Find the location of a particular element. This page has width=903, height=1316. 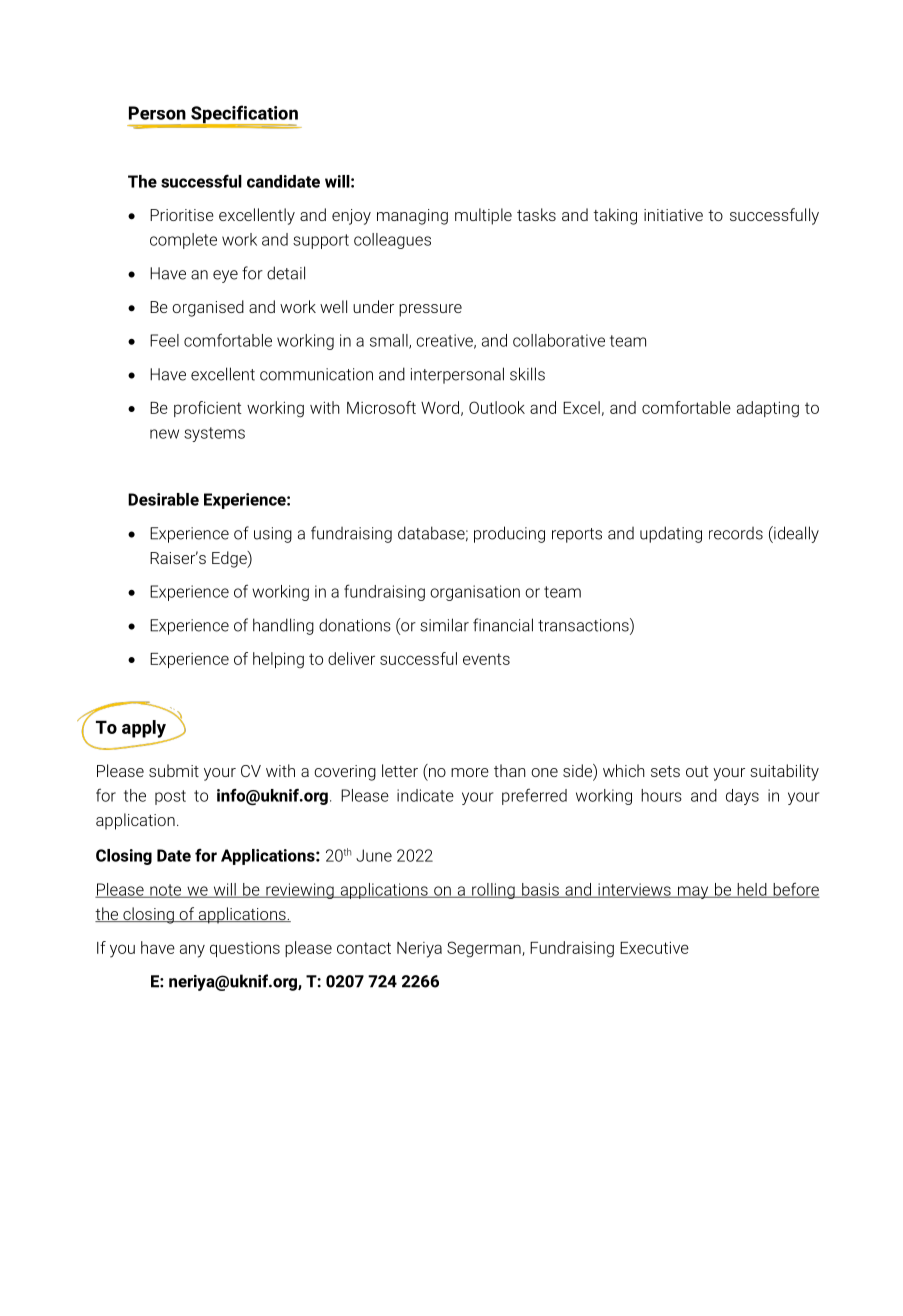

records is located at coordinates (736, 533).
